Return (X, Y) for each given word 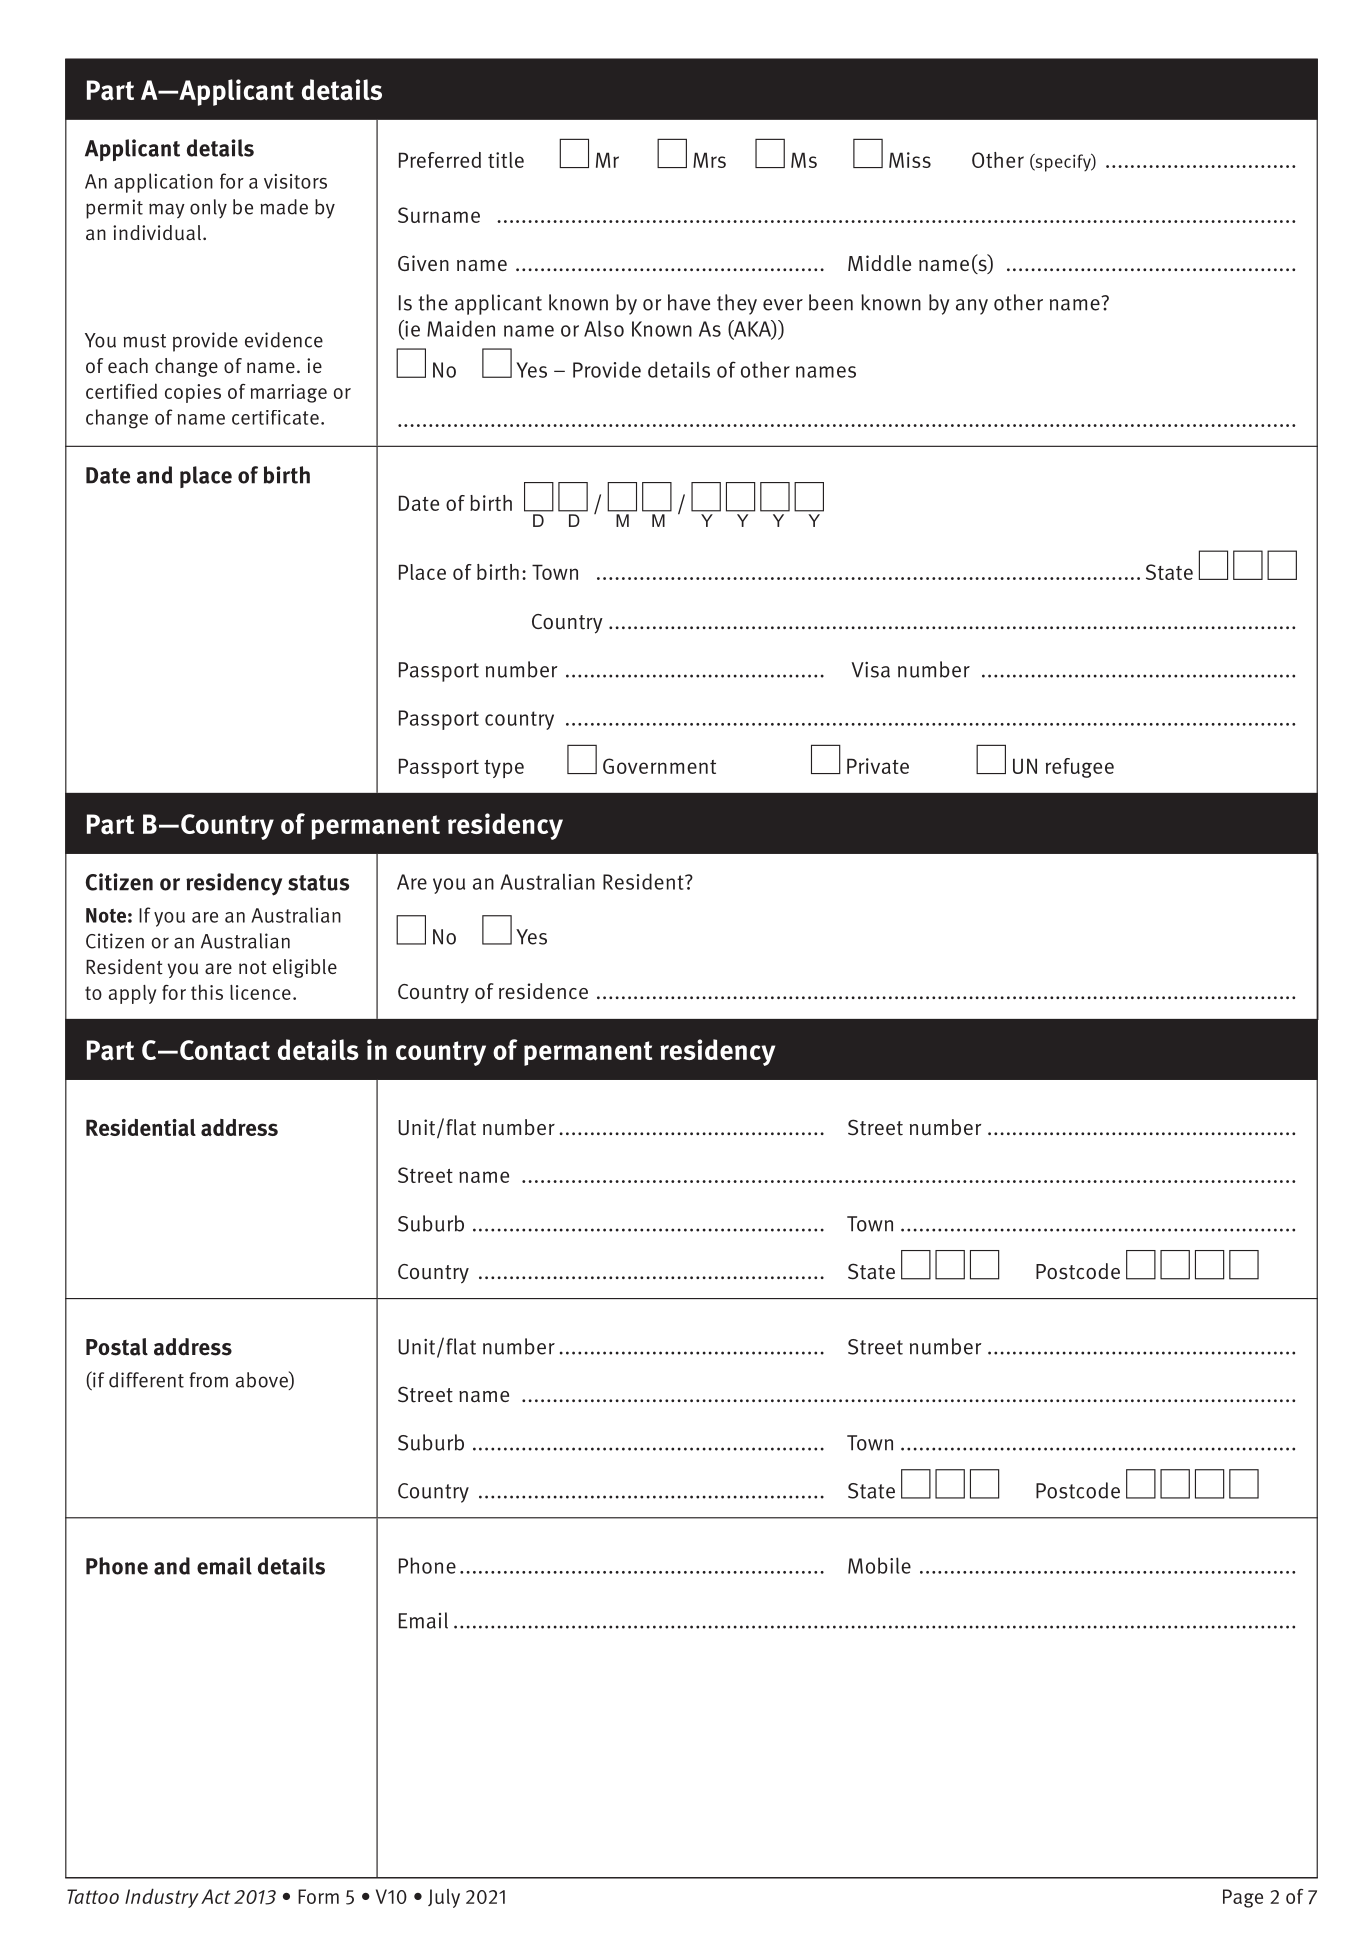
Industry (162, 1898)
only (208, 208)
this (207, 992)
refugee (1080, 768)
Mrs (709, 160)
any (972, 307)
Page (1243, 1898)
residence (543, 991)
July (444, 1898)
